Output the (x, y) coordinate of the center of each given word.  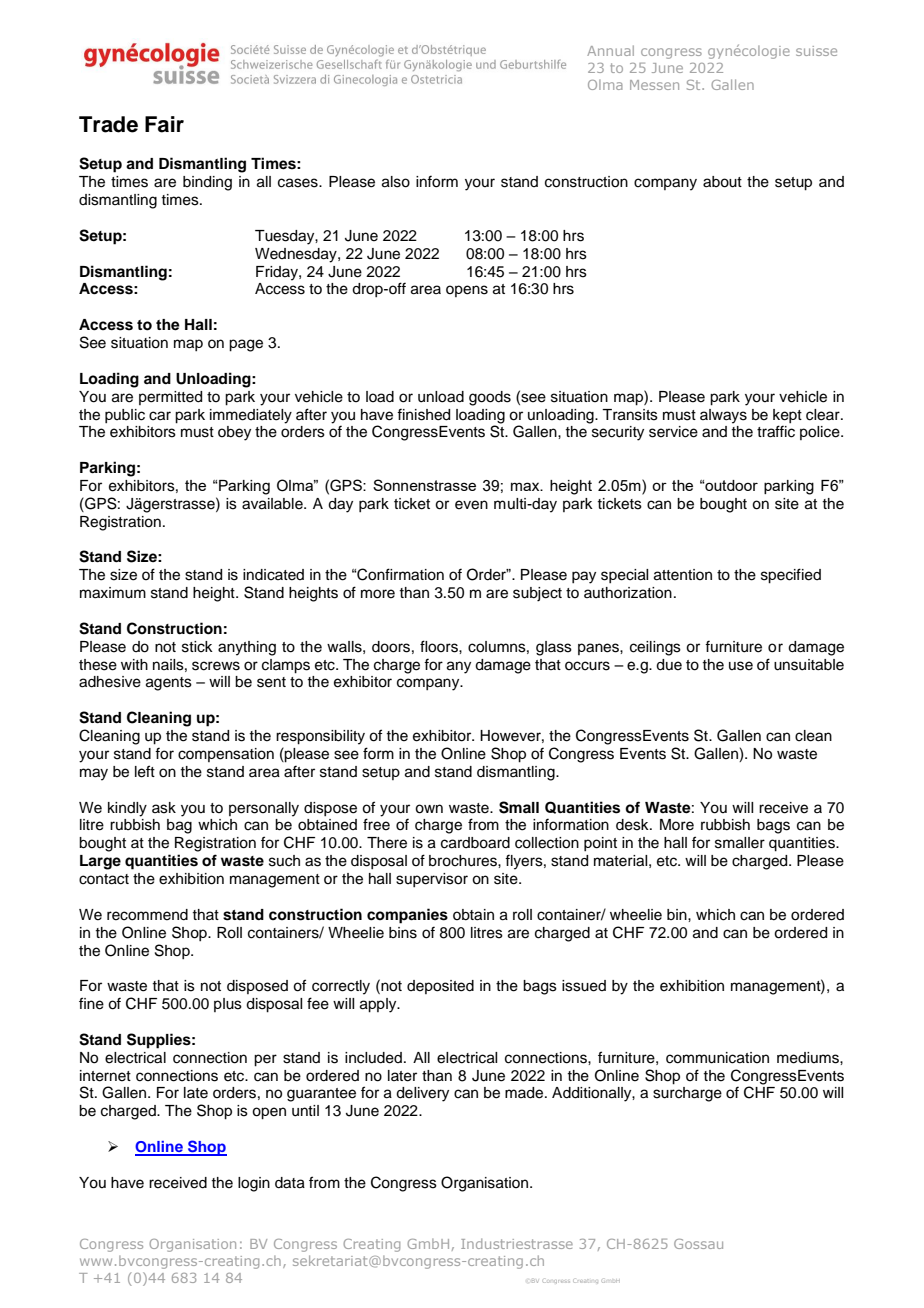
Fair (164, 124)
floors (440, 646)
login (254, 1184)
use (741, 666)
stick (197, 647)
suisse (816, 51)
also (396, 182)
